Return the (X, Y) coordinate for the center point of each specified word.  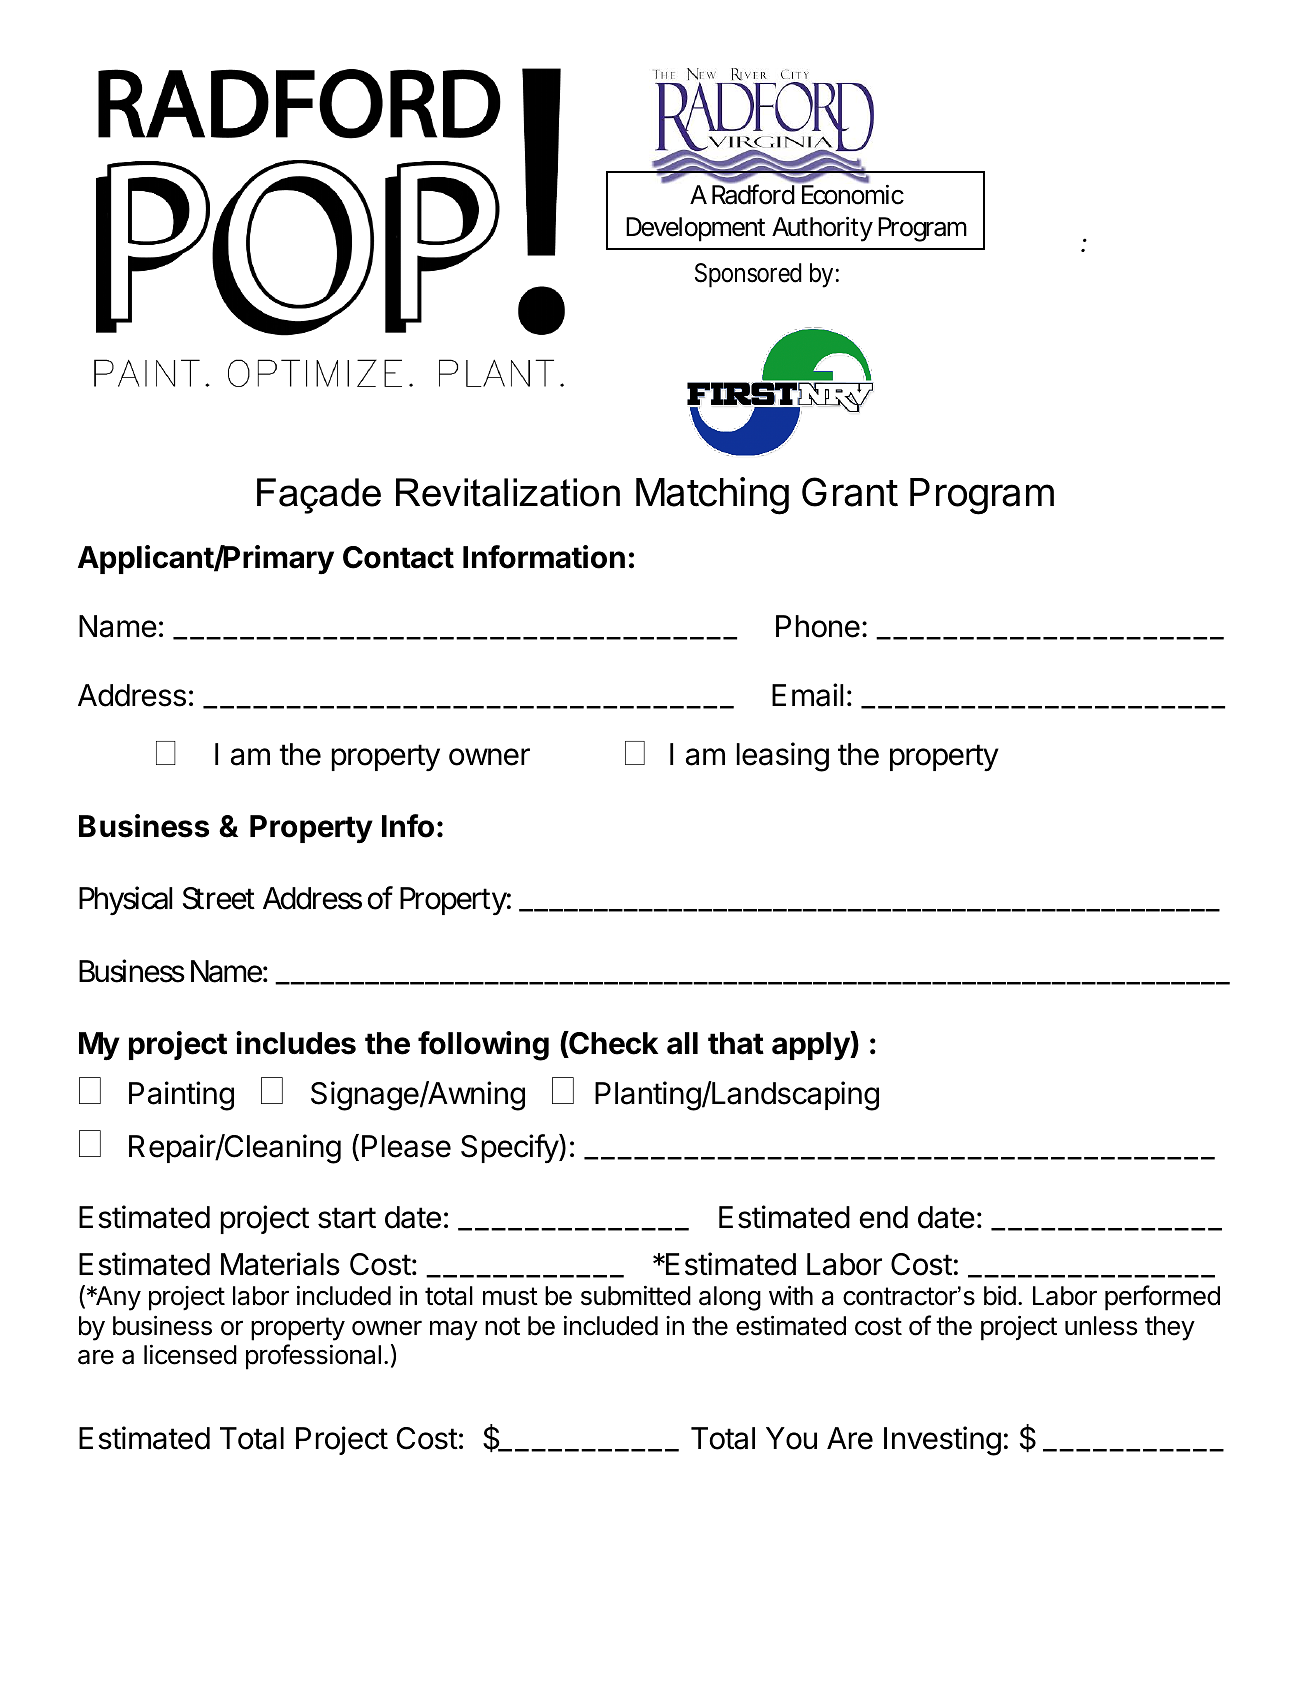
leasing (783, 757)
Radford (753, 194)
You (791, 1438)
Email (808, 695)
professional (313, 1357)
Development (695, 229)
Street (219, 898)
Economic (853, 195)
